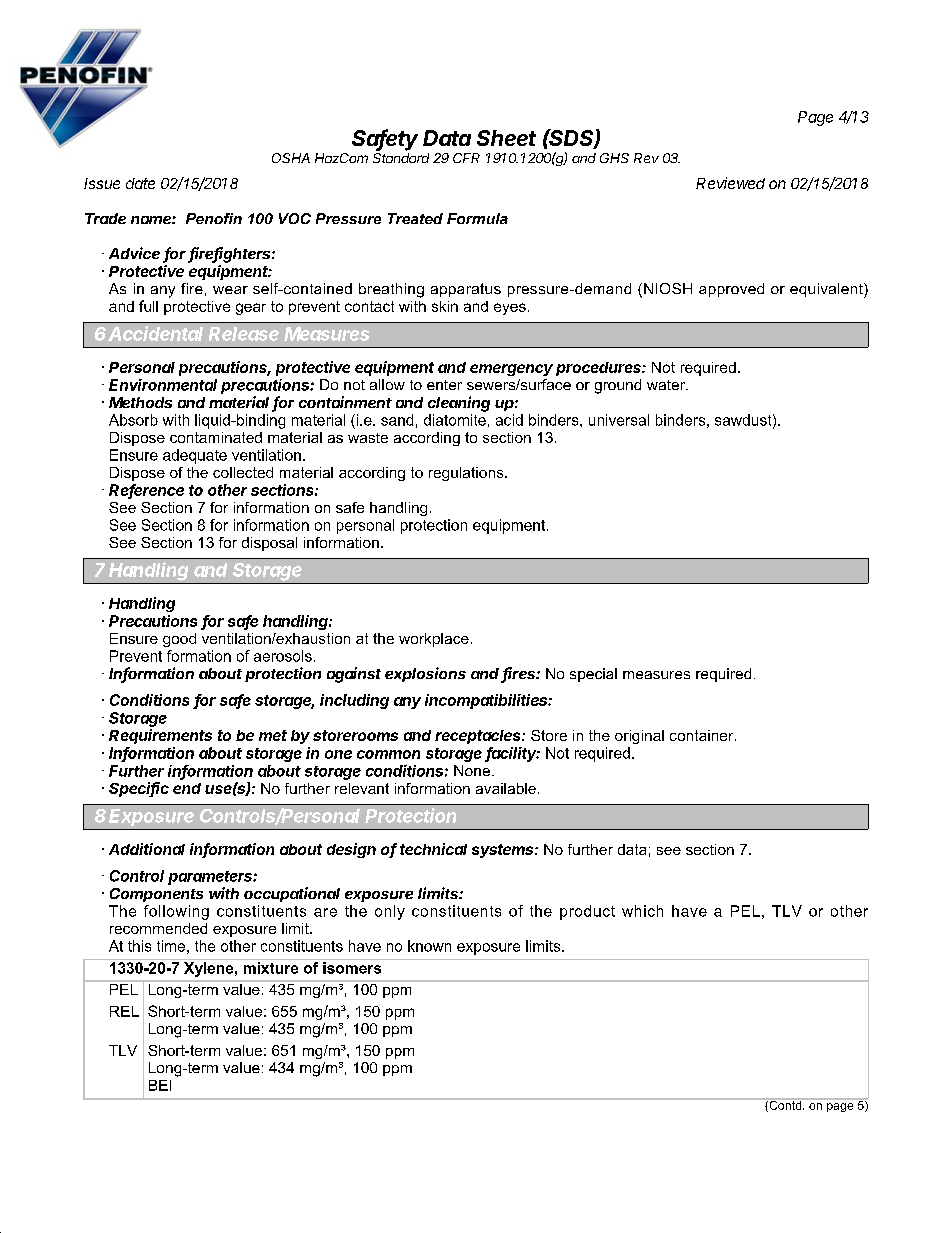  Describe the element at coordinates (179, 640) in the screenshot. I see `good` at that location.
